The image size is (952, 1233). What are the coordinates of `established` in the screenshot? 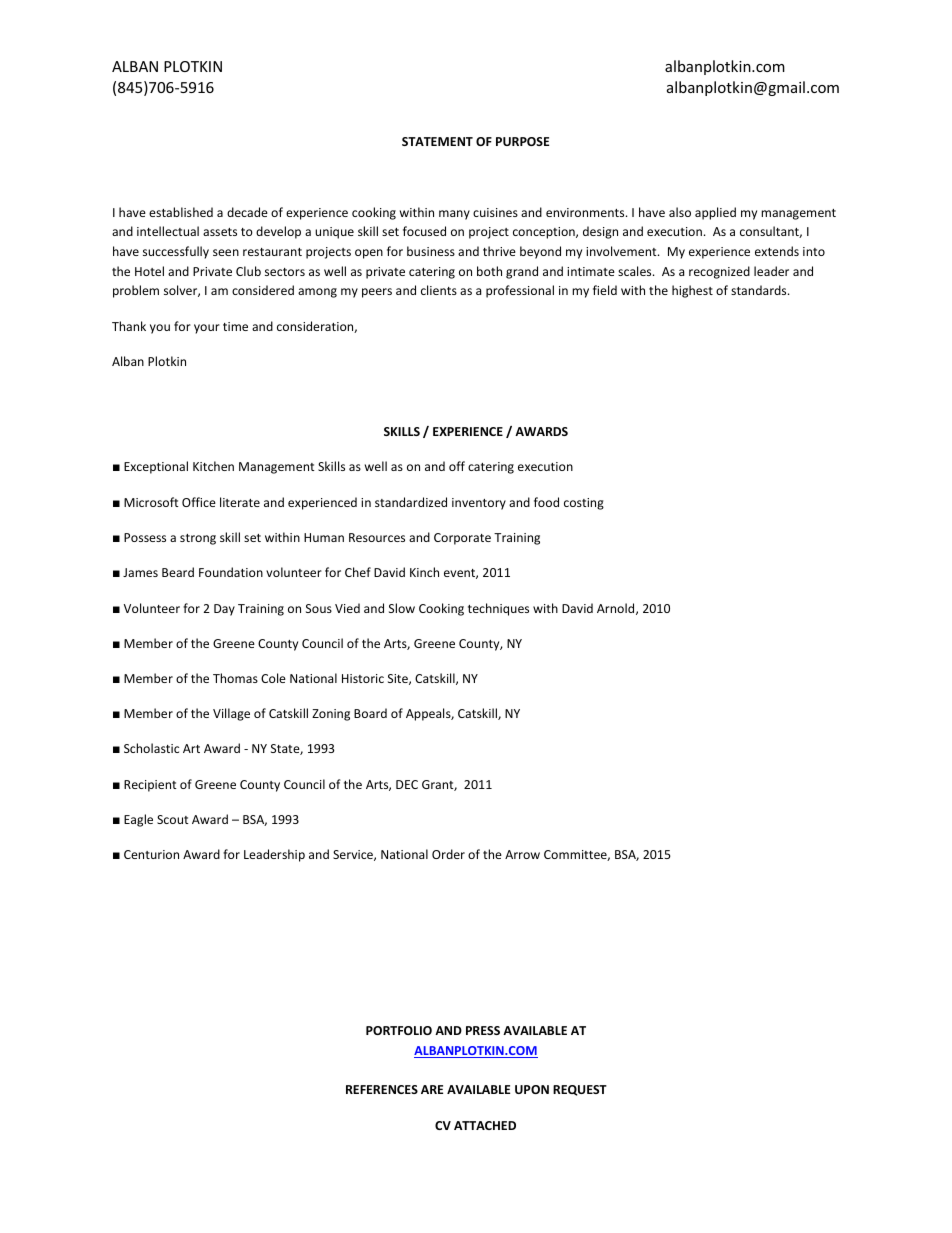 It's located at (181, 212).
